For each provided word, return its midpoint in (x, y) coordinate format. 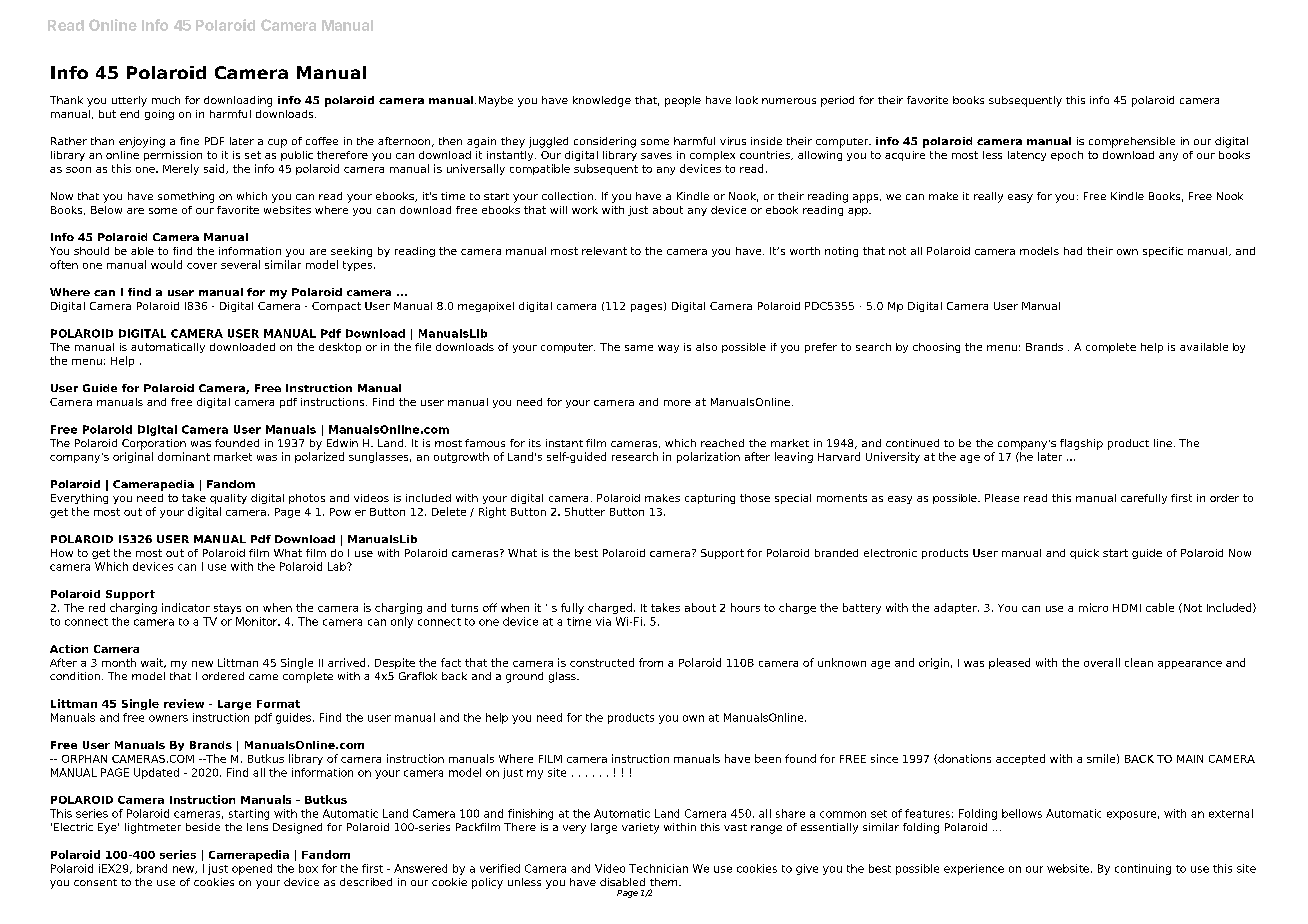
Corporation (154, 444)
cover (202, 266)
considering (605, 142)
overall (1102, 662)
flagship (1081, 444)
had (1073, 251)
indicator (186, 607)
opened (252, 869)
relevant (604, 251)
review (184, 703)
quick (1084, 554)
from (651, 662)
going (159, 115)
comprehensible (1132, 142)
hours (745, 607)
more (677, 403)
